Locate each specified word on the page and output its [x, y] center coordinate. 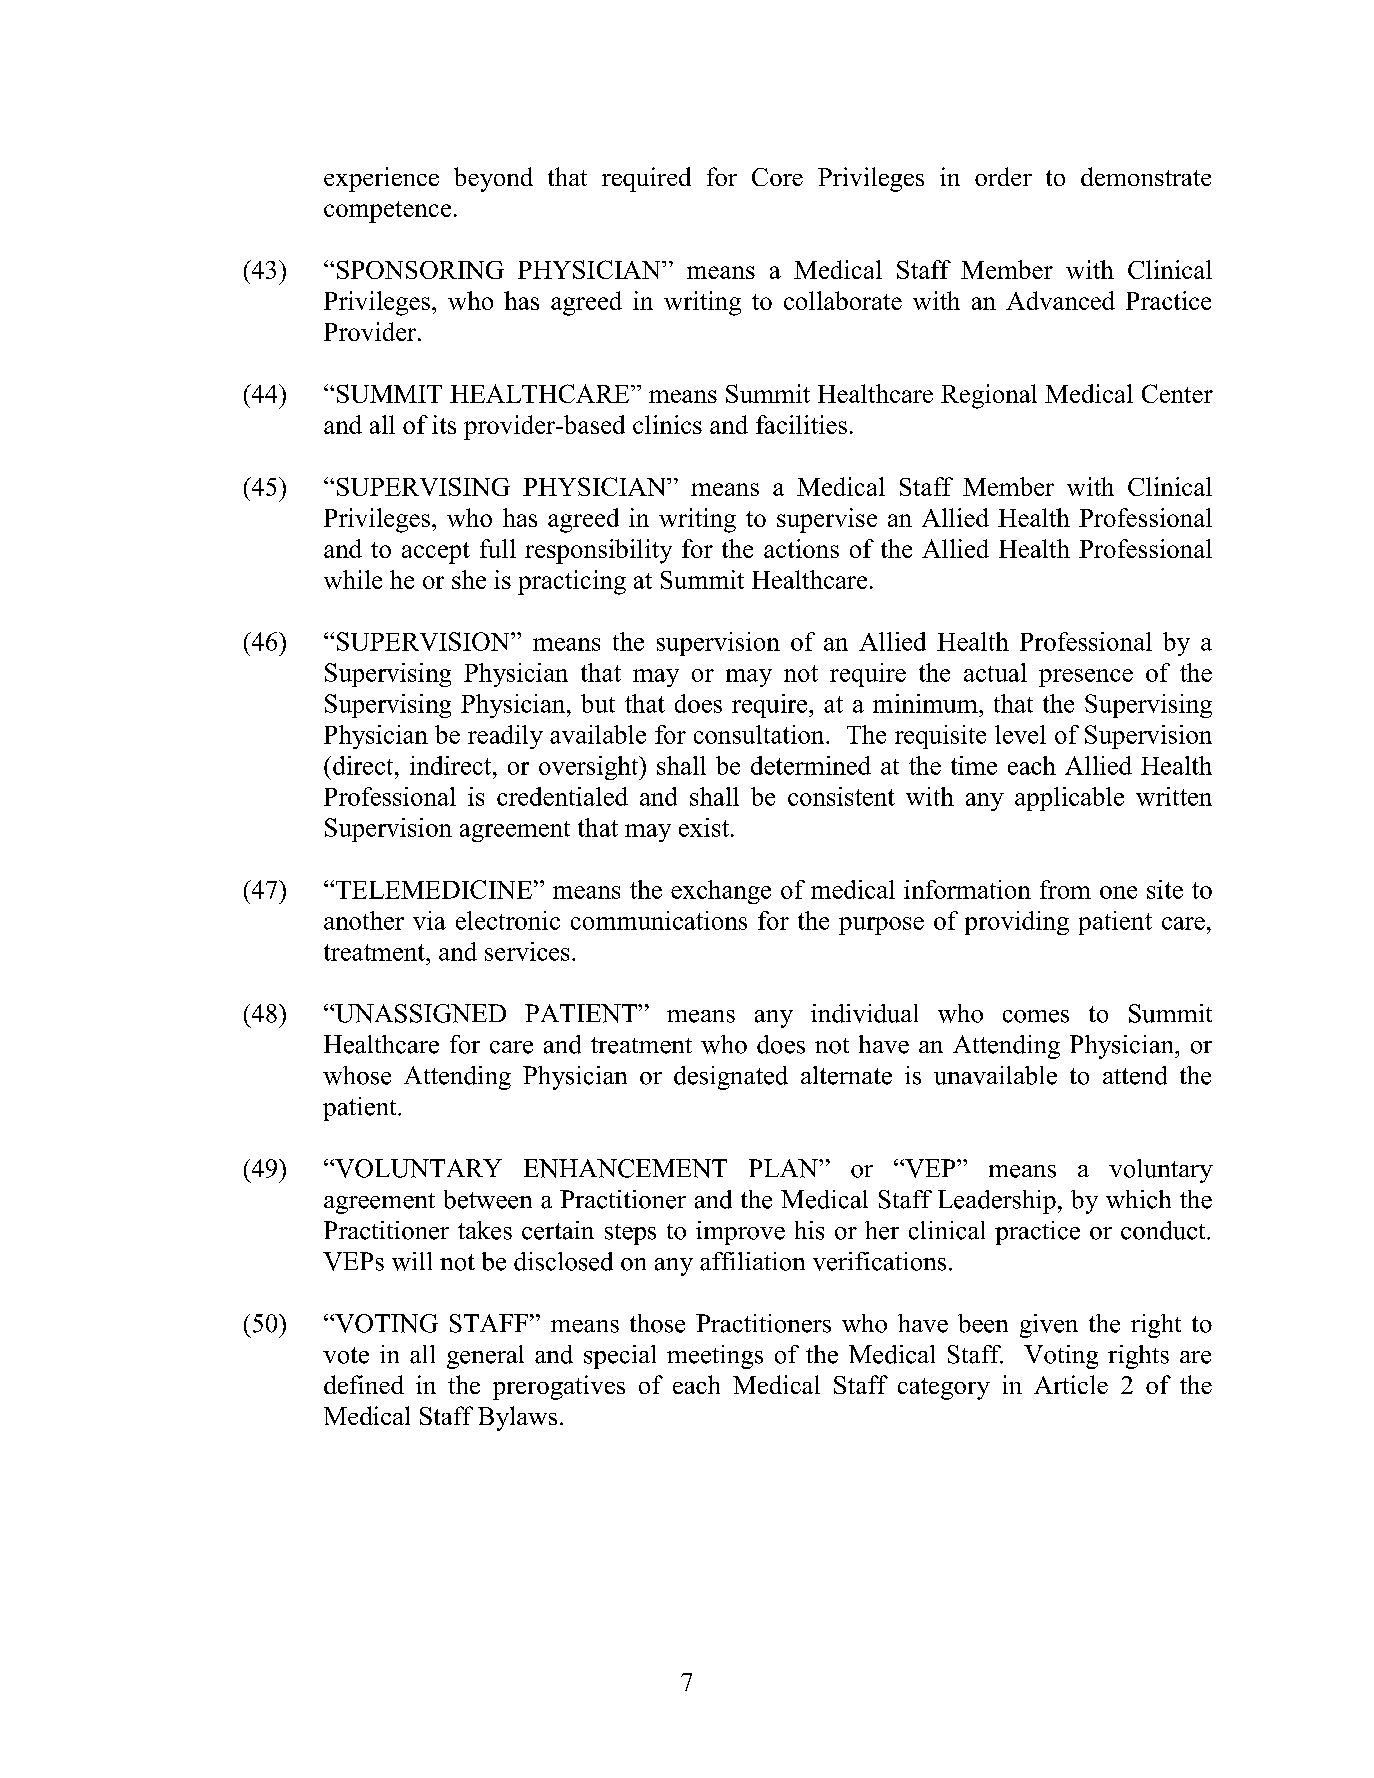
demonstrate [1146, 176]
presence [1086, 678]
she [469, 579]
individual [864, 1013]
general [485, 1357]
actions [801, 548]
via [429, 920]
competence [387, 212]
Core [777, 177]
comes [1036, 1016]
